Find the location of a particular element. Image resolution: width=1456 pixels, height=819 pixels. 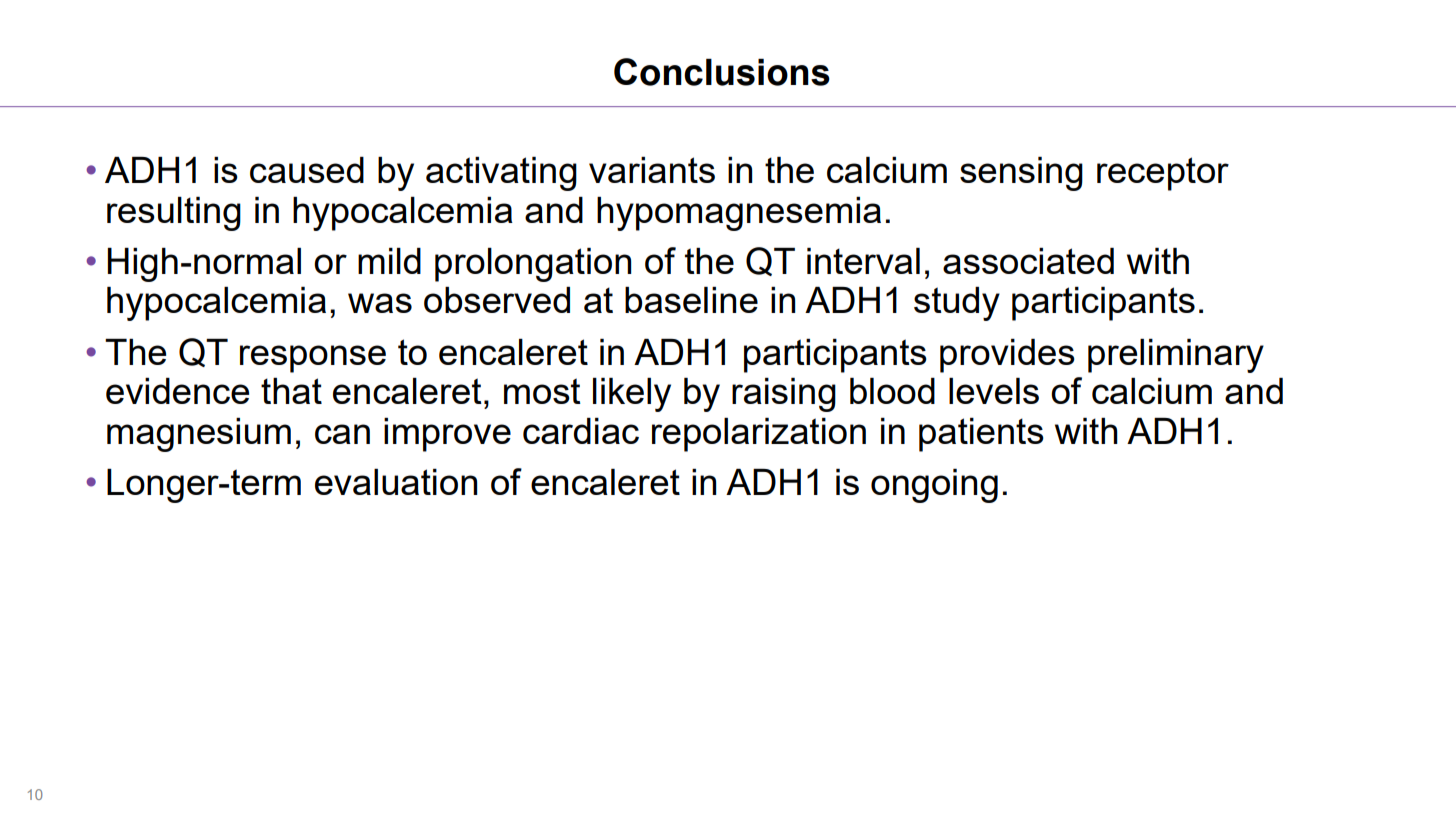

sensing is located at coordinates (1021, 174).
